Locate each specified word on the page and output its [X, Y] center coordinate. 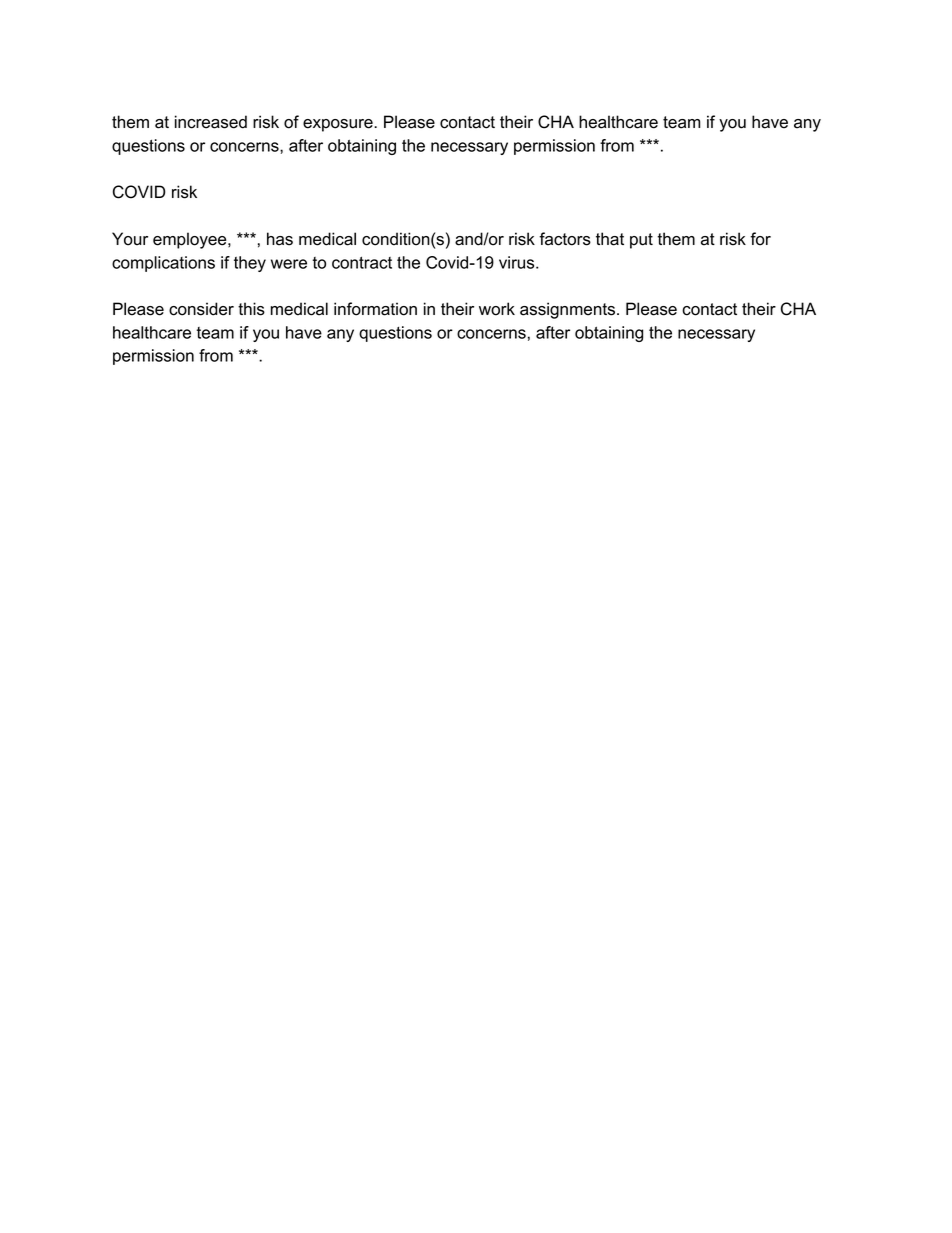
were [289, 264]
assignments [567, 310]
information [375, 309]
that [610, 239]
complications [163, 264]
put [641, 241]
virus [518, 262]
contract [362, 262]
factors [565, 239]
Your [130, 239]
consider [201, 309]
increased [211, 122]
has [280, 239]
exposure [339, 125]
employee [191, 240]
